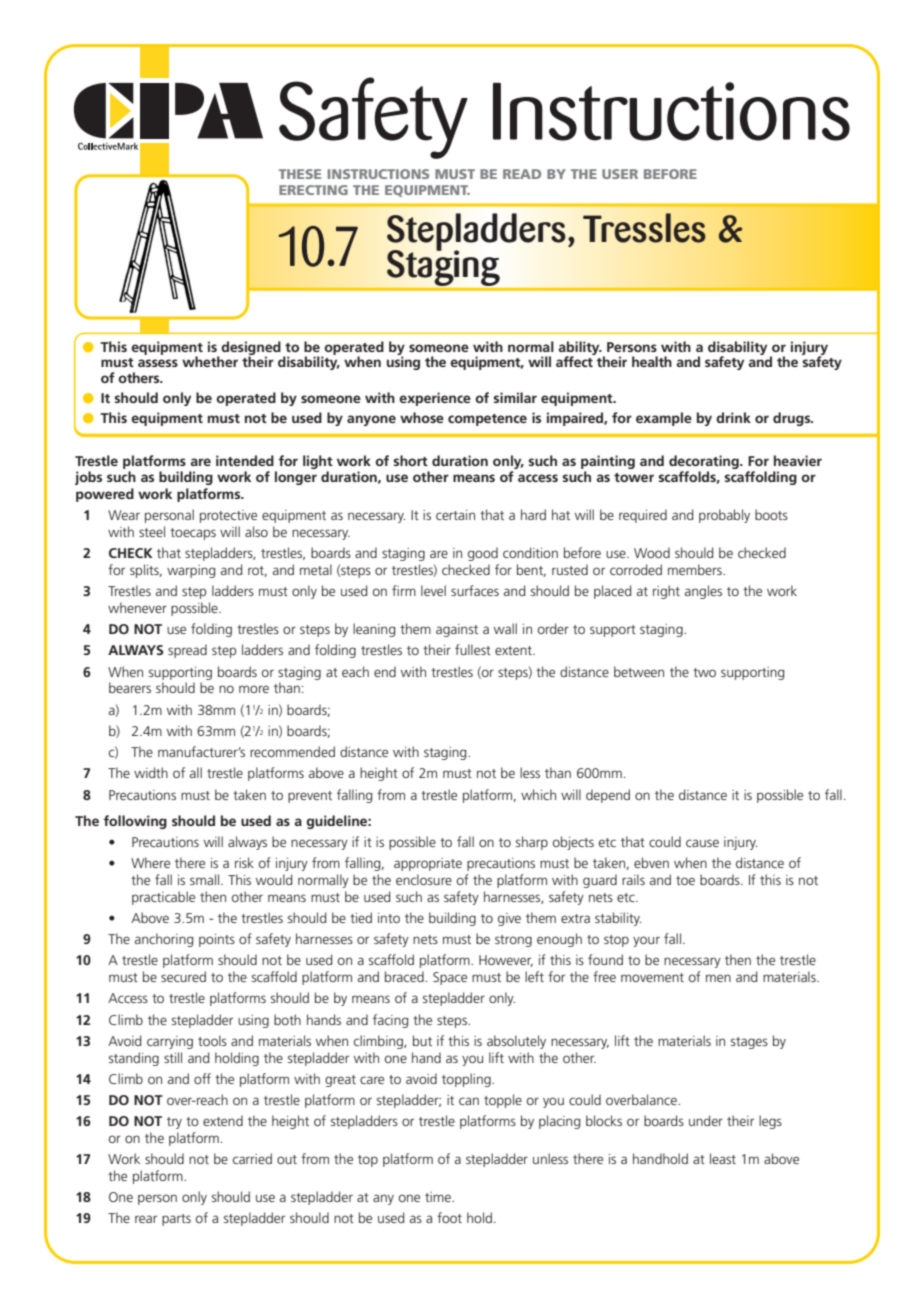 This screenshot has height=1308, width=924. What do you see at coordinates (313, 190) in the screenshot?
I see `ERECTING` at bounding box center [313, 190].
